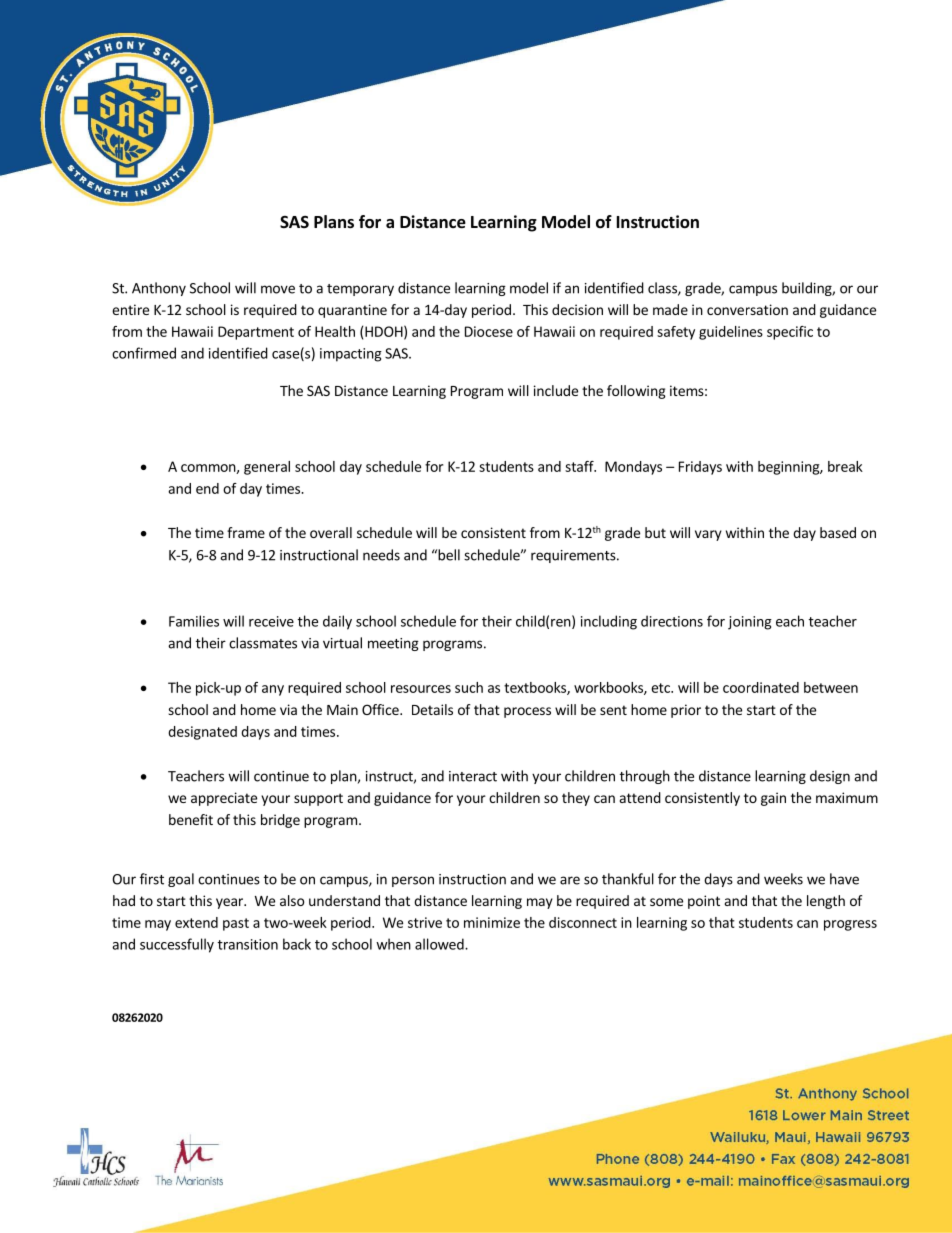  I want to click on conversation, so click(747, 309).
